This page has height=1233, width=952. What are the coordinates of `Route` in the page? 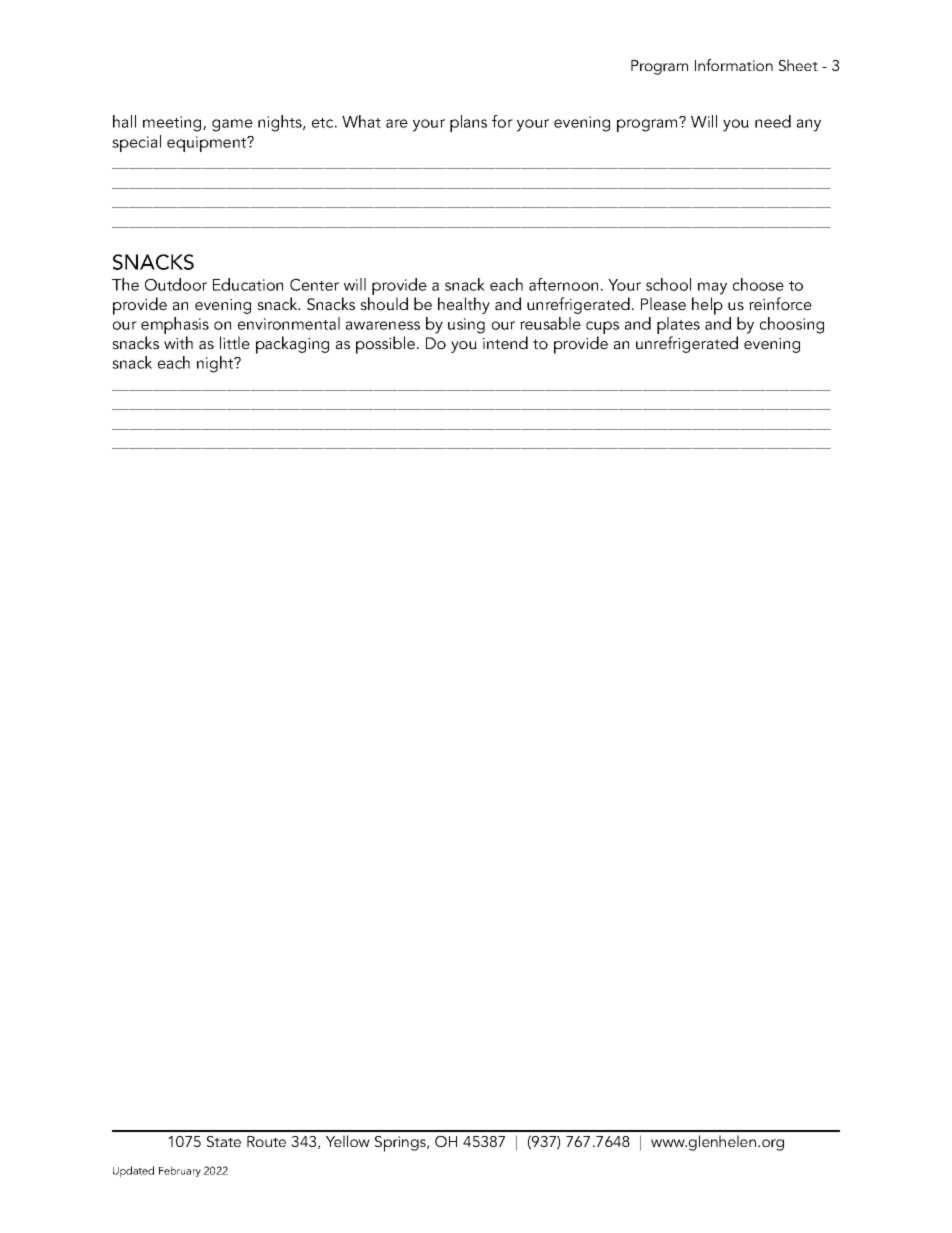 It's located at (266, 1141).
